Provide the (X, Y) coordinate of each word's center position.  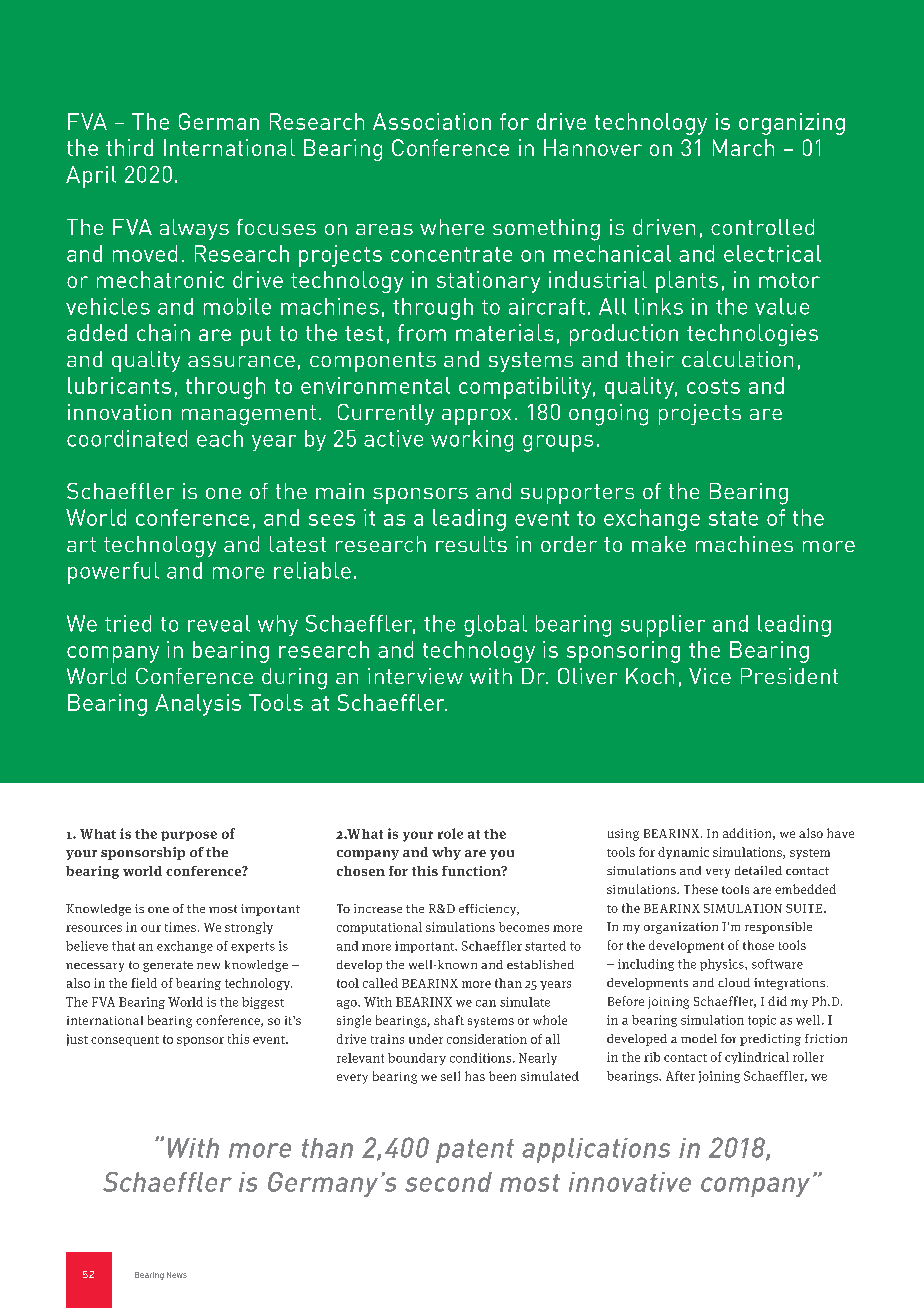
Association (432, 121)
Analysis (198, 705)
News (177, 1275)
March (743, 147)
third (129, 147)
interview (415, 676)
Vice (710, 676)
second (448, 1182)
